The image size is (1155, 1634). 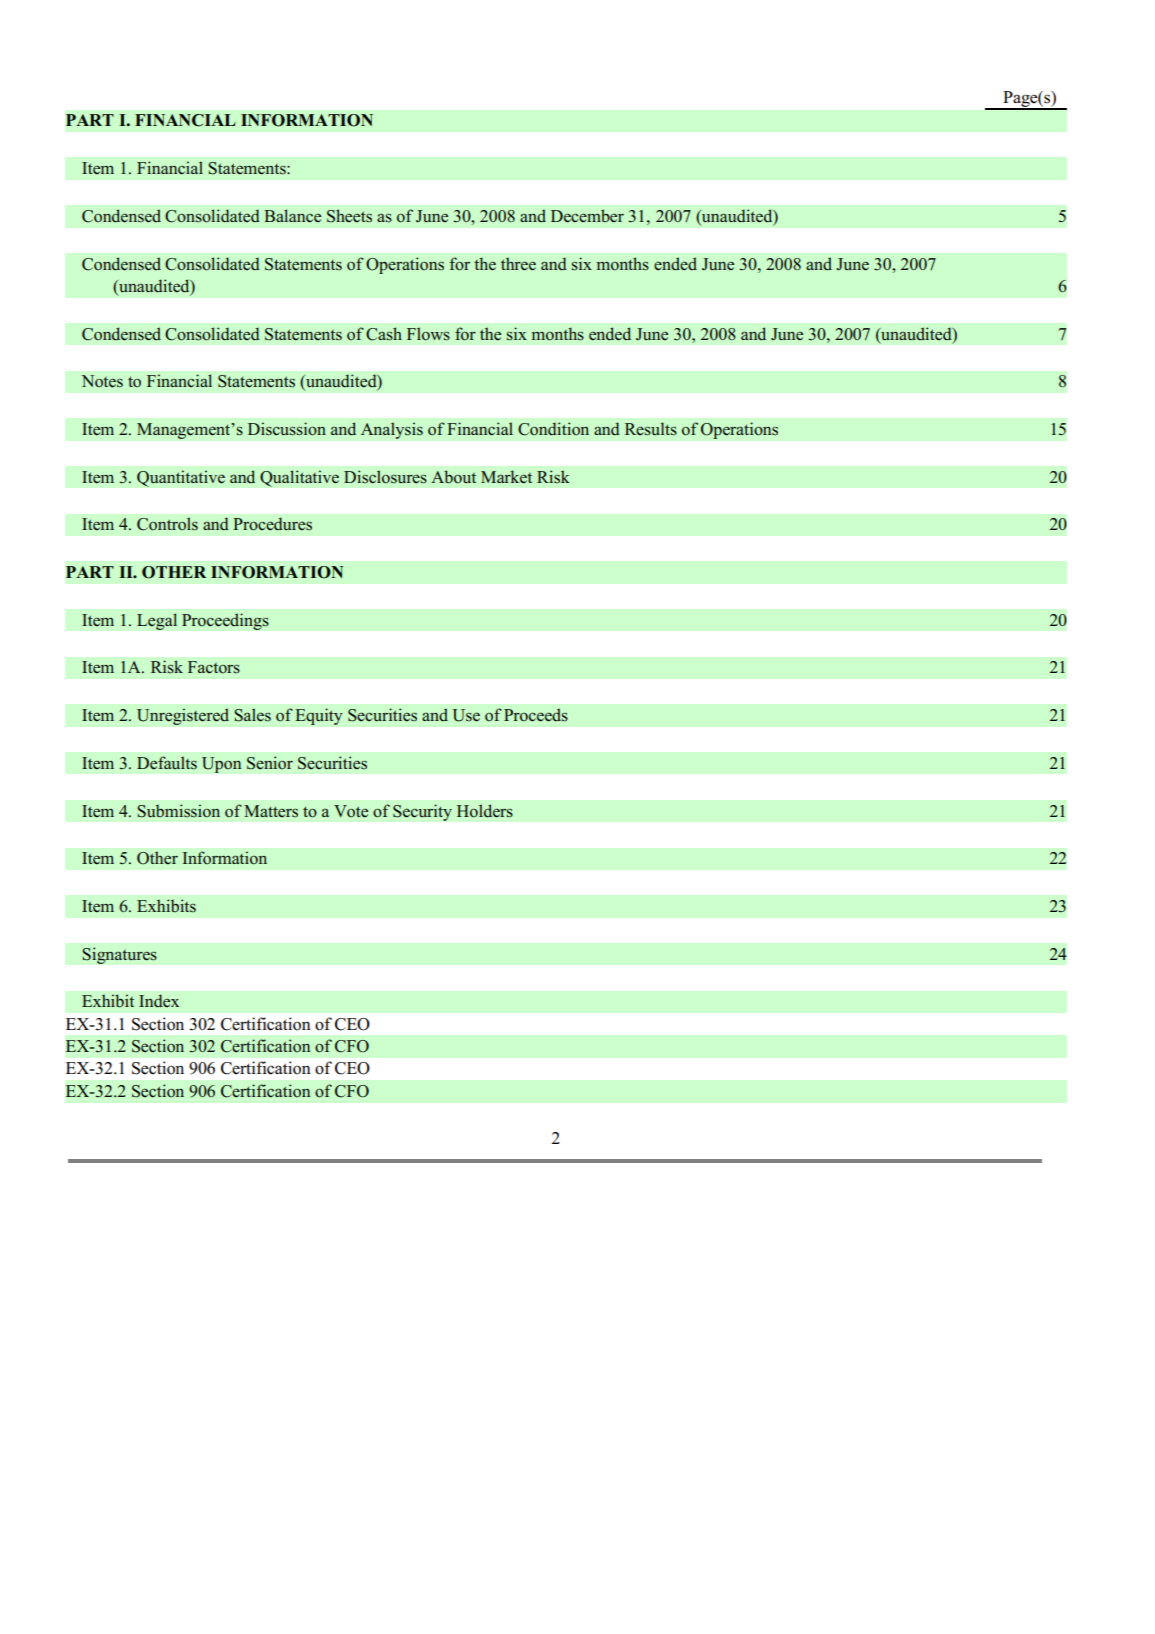 What do you see at coordinates (157, 621) in the document?
I see `Legal` at bounding box center [157, 621].
